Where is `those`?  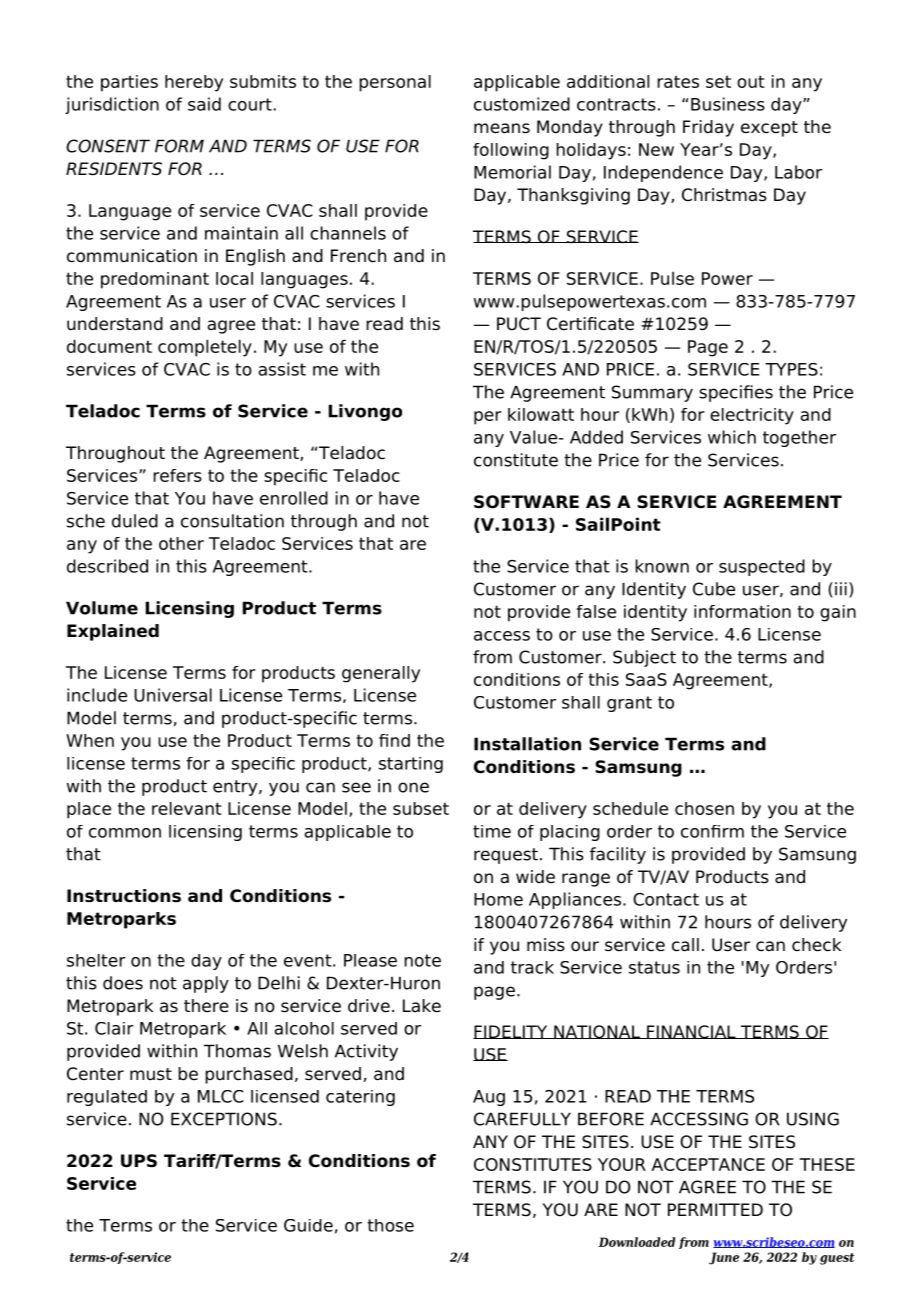 those is located at coordinates (390, 1225).
